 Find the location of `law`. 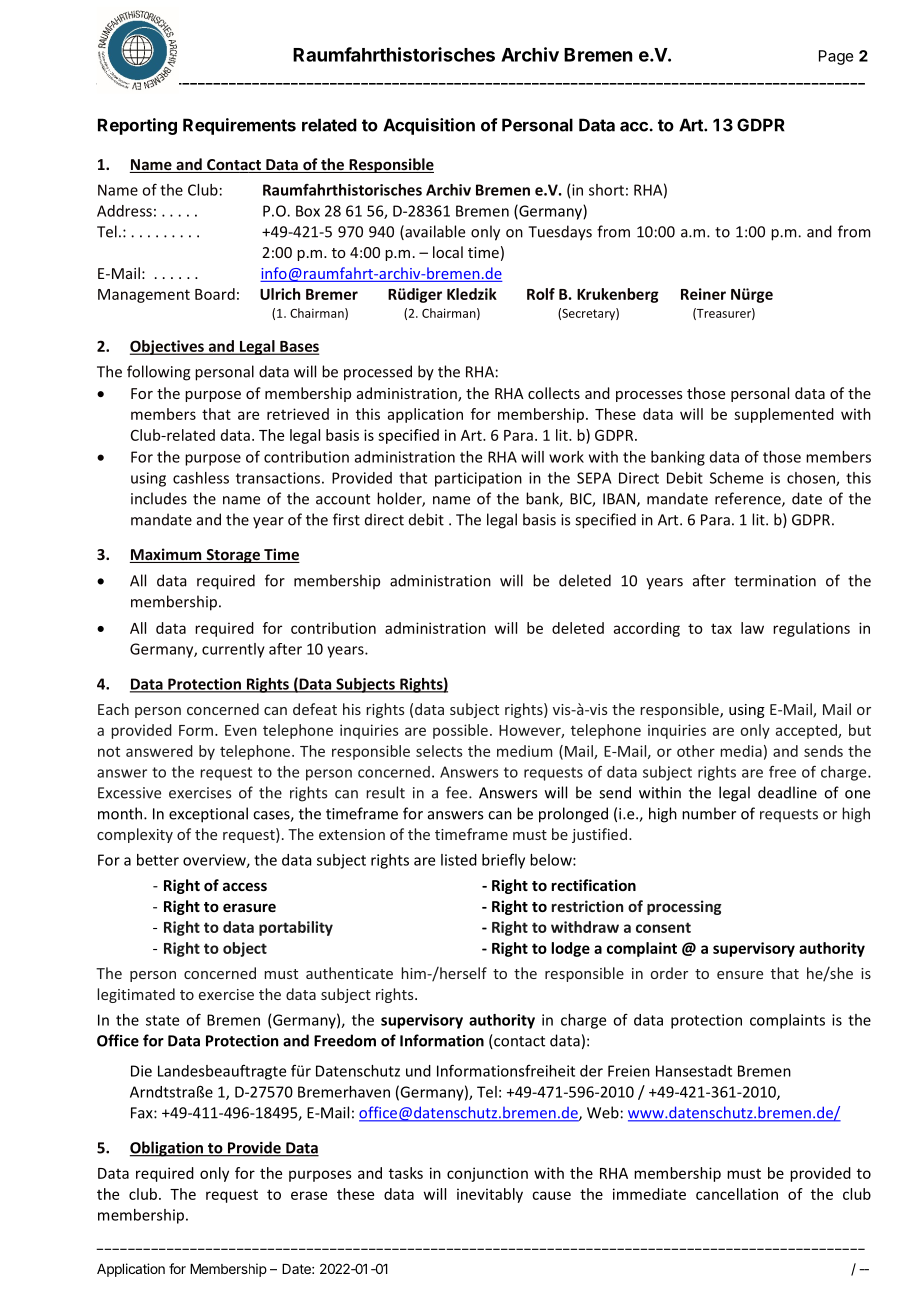

law is located at coordinates (752, 628).
